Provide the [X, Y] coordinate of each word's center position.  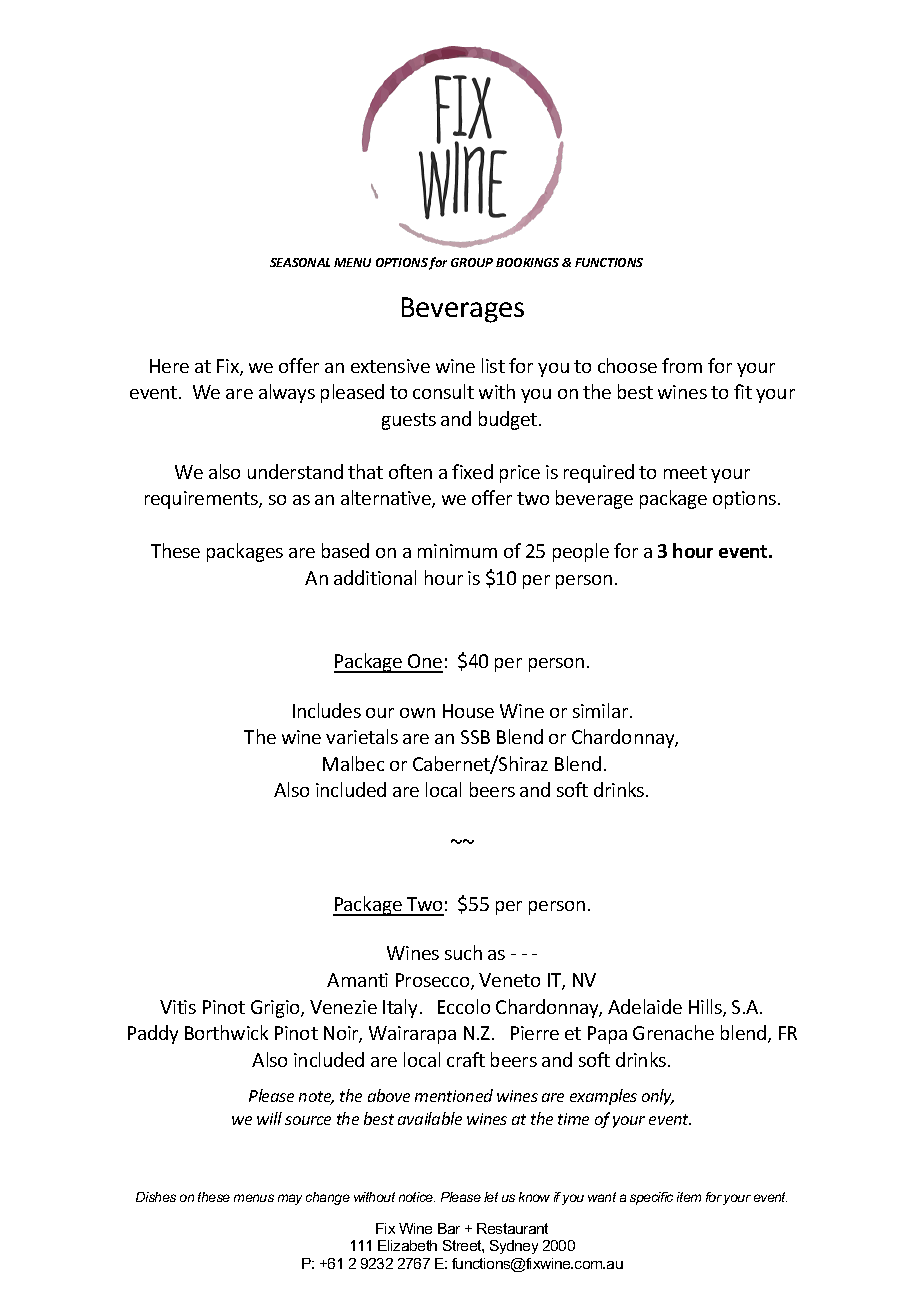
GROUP [472, 262]
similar [602, 710]
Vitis [178, 1007]
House [468, 711]
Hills [706, 1008]
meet [685, 472]
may [290, 1199]
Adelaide [645, 1006]
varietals [362, 736]
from [682, 365]
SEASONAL [300, 262]
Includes [327, 710]
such [463, 952]
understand [295, 471]
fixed [472, 471]
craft [466, 1059]
